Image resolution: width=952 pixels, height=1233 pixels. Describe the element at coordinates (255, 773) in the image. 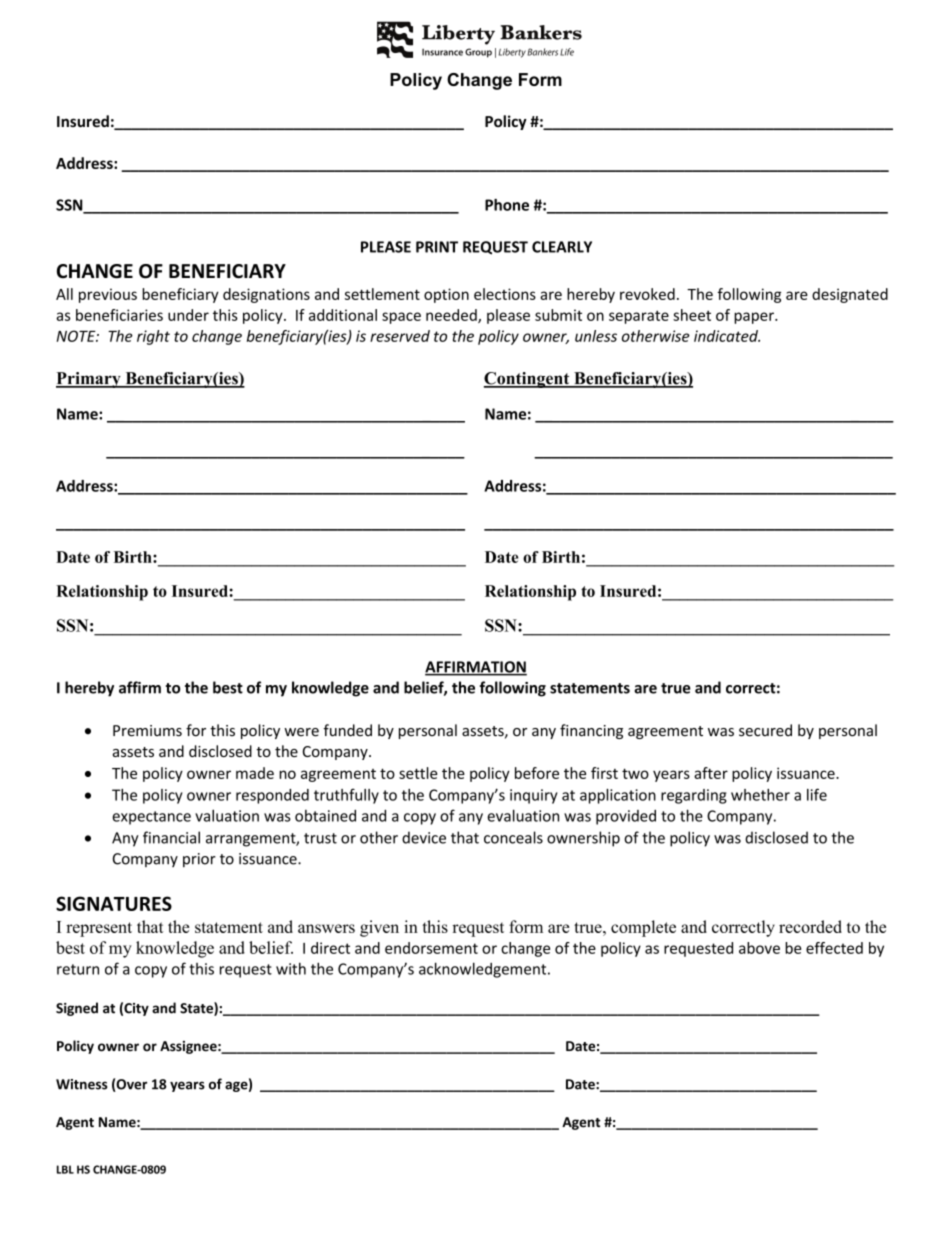

I see `made` at that location.
